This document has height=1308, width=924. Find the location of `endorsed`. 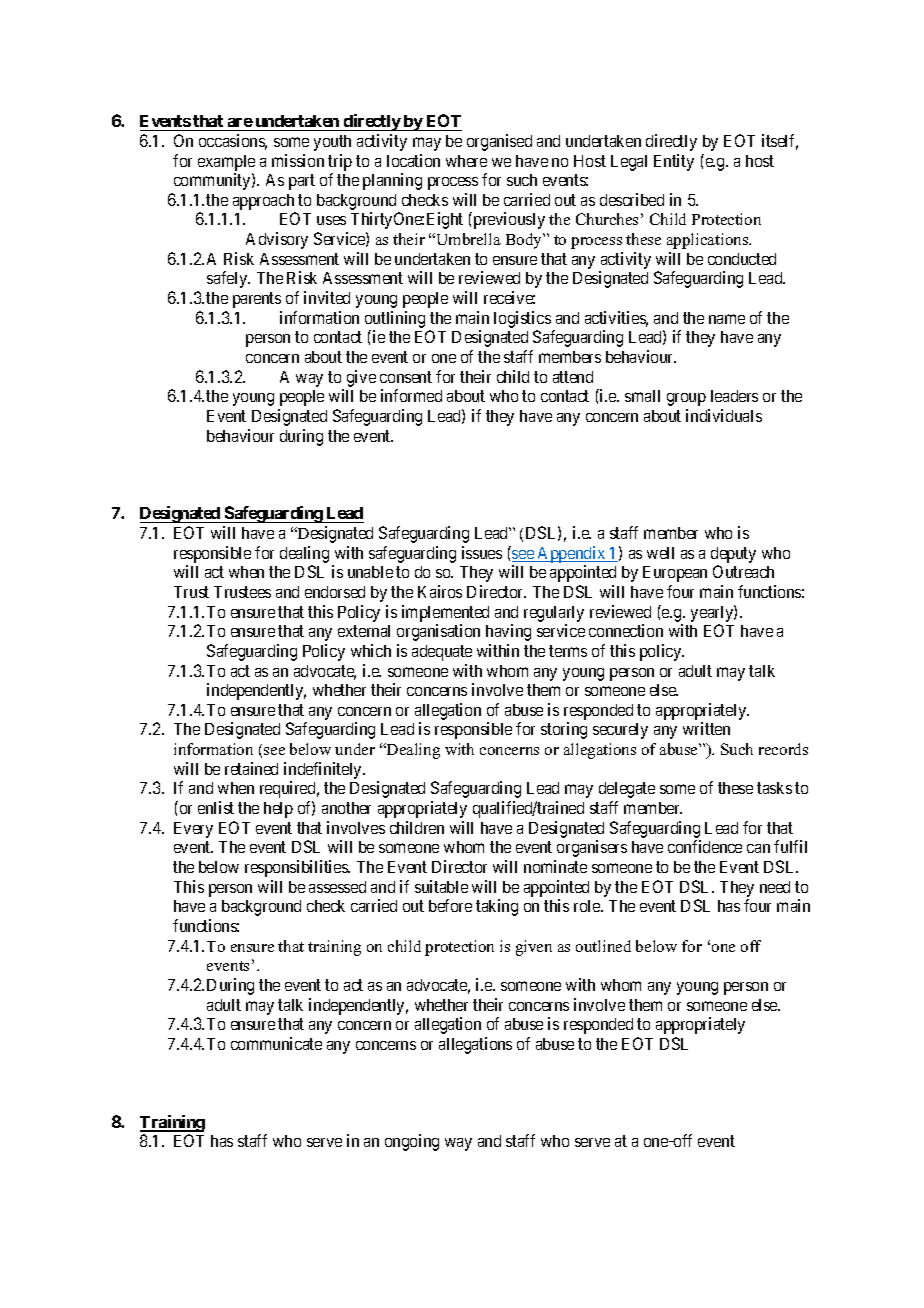

endorsed is located at coordinates (335, 592).
